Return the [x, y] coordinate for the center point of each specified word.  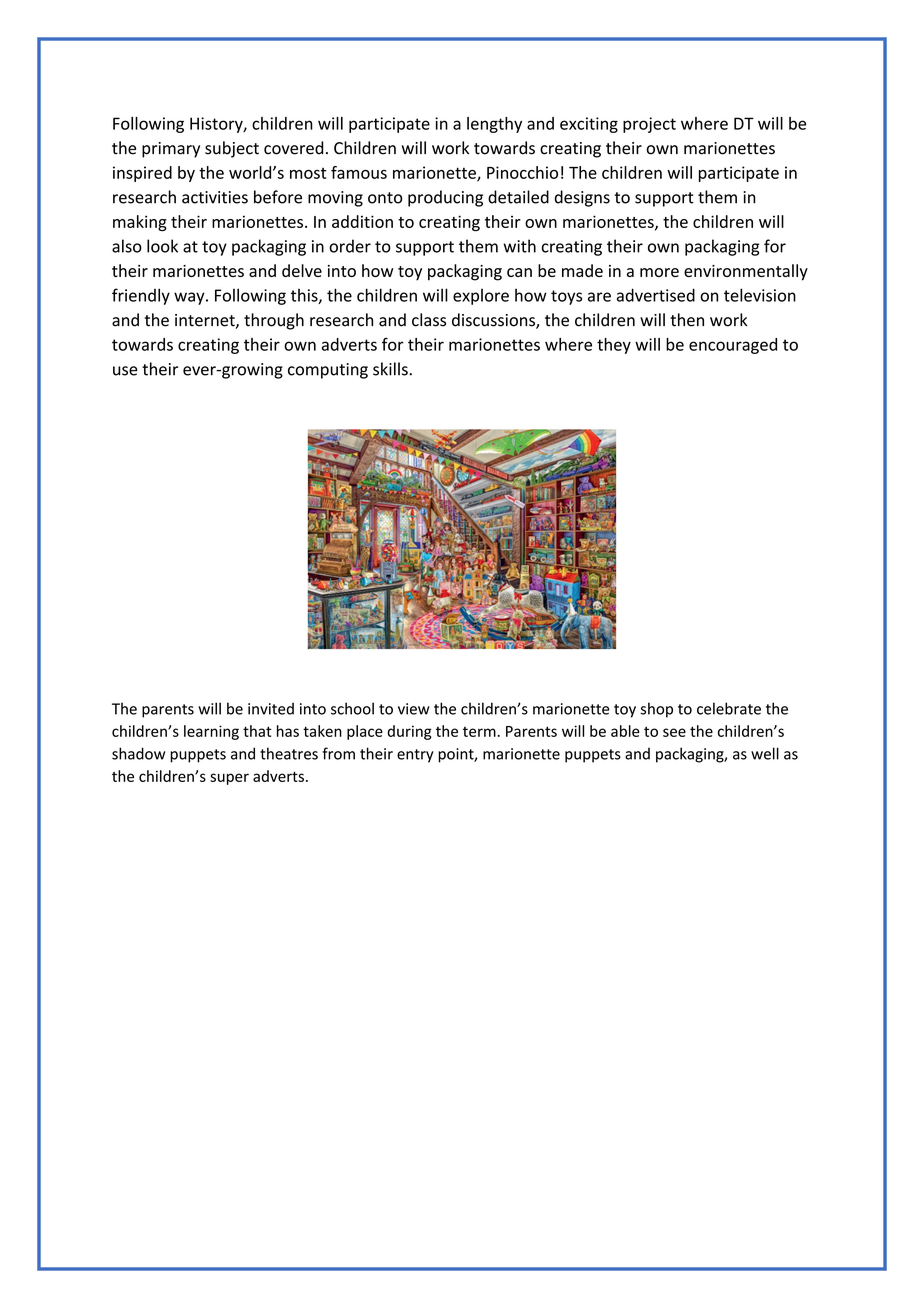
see [674, 732]
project [649, 125]
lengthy [494, 125]
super [229, 779]
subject [232, 149]
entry [415, 756]
